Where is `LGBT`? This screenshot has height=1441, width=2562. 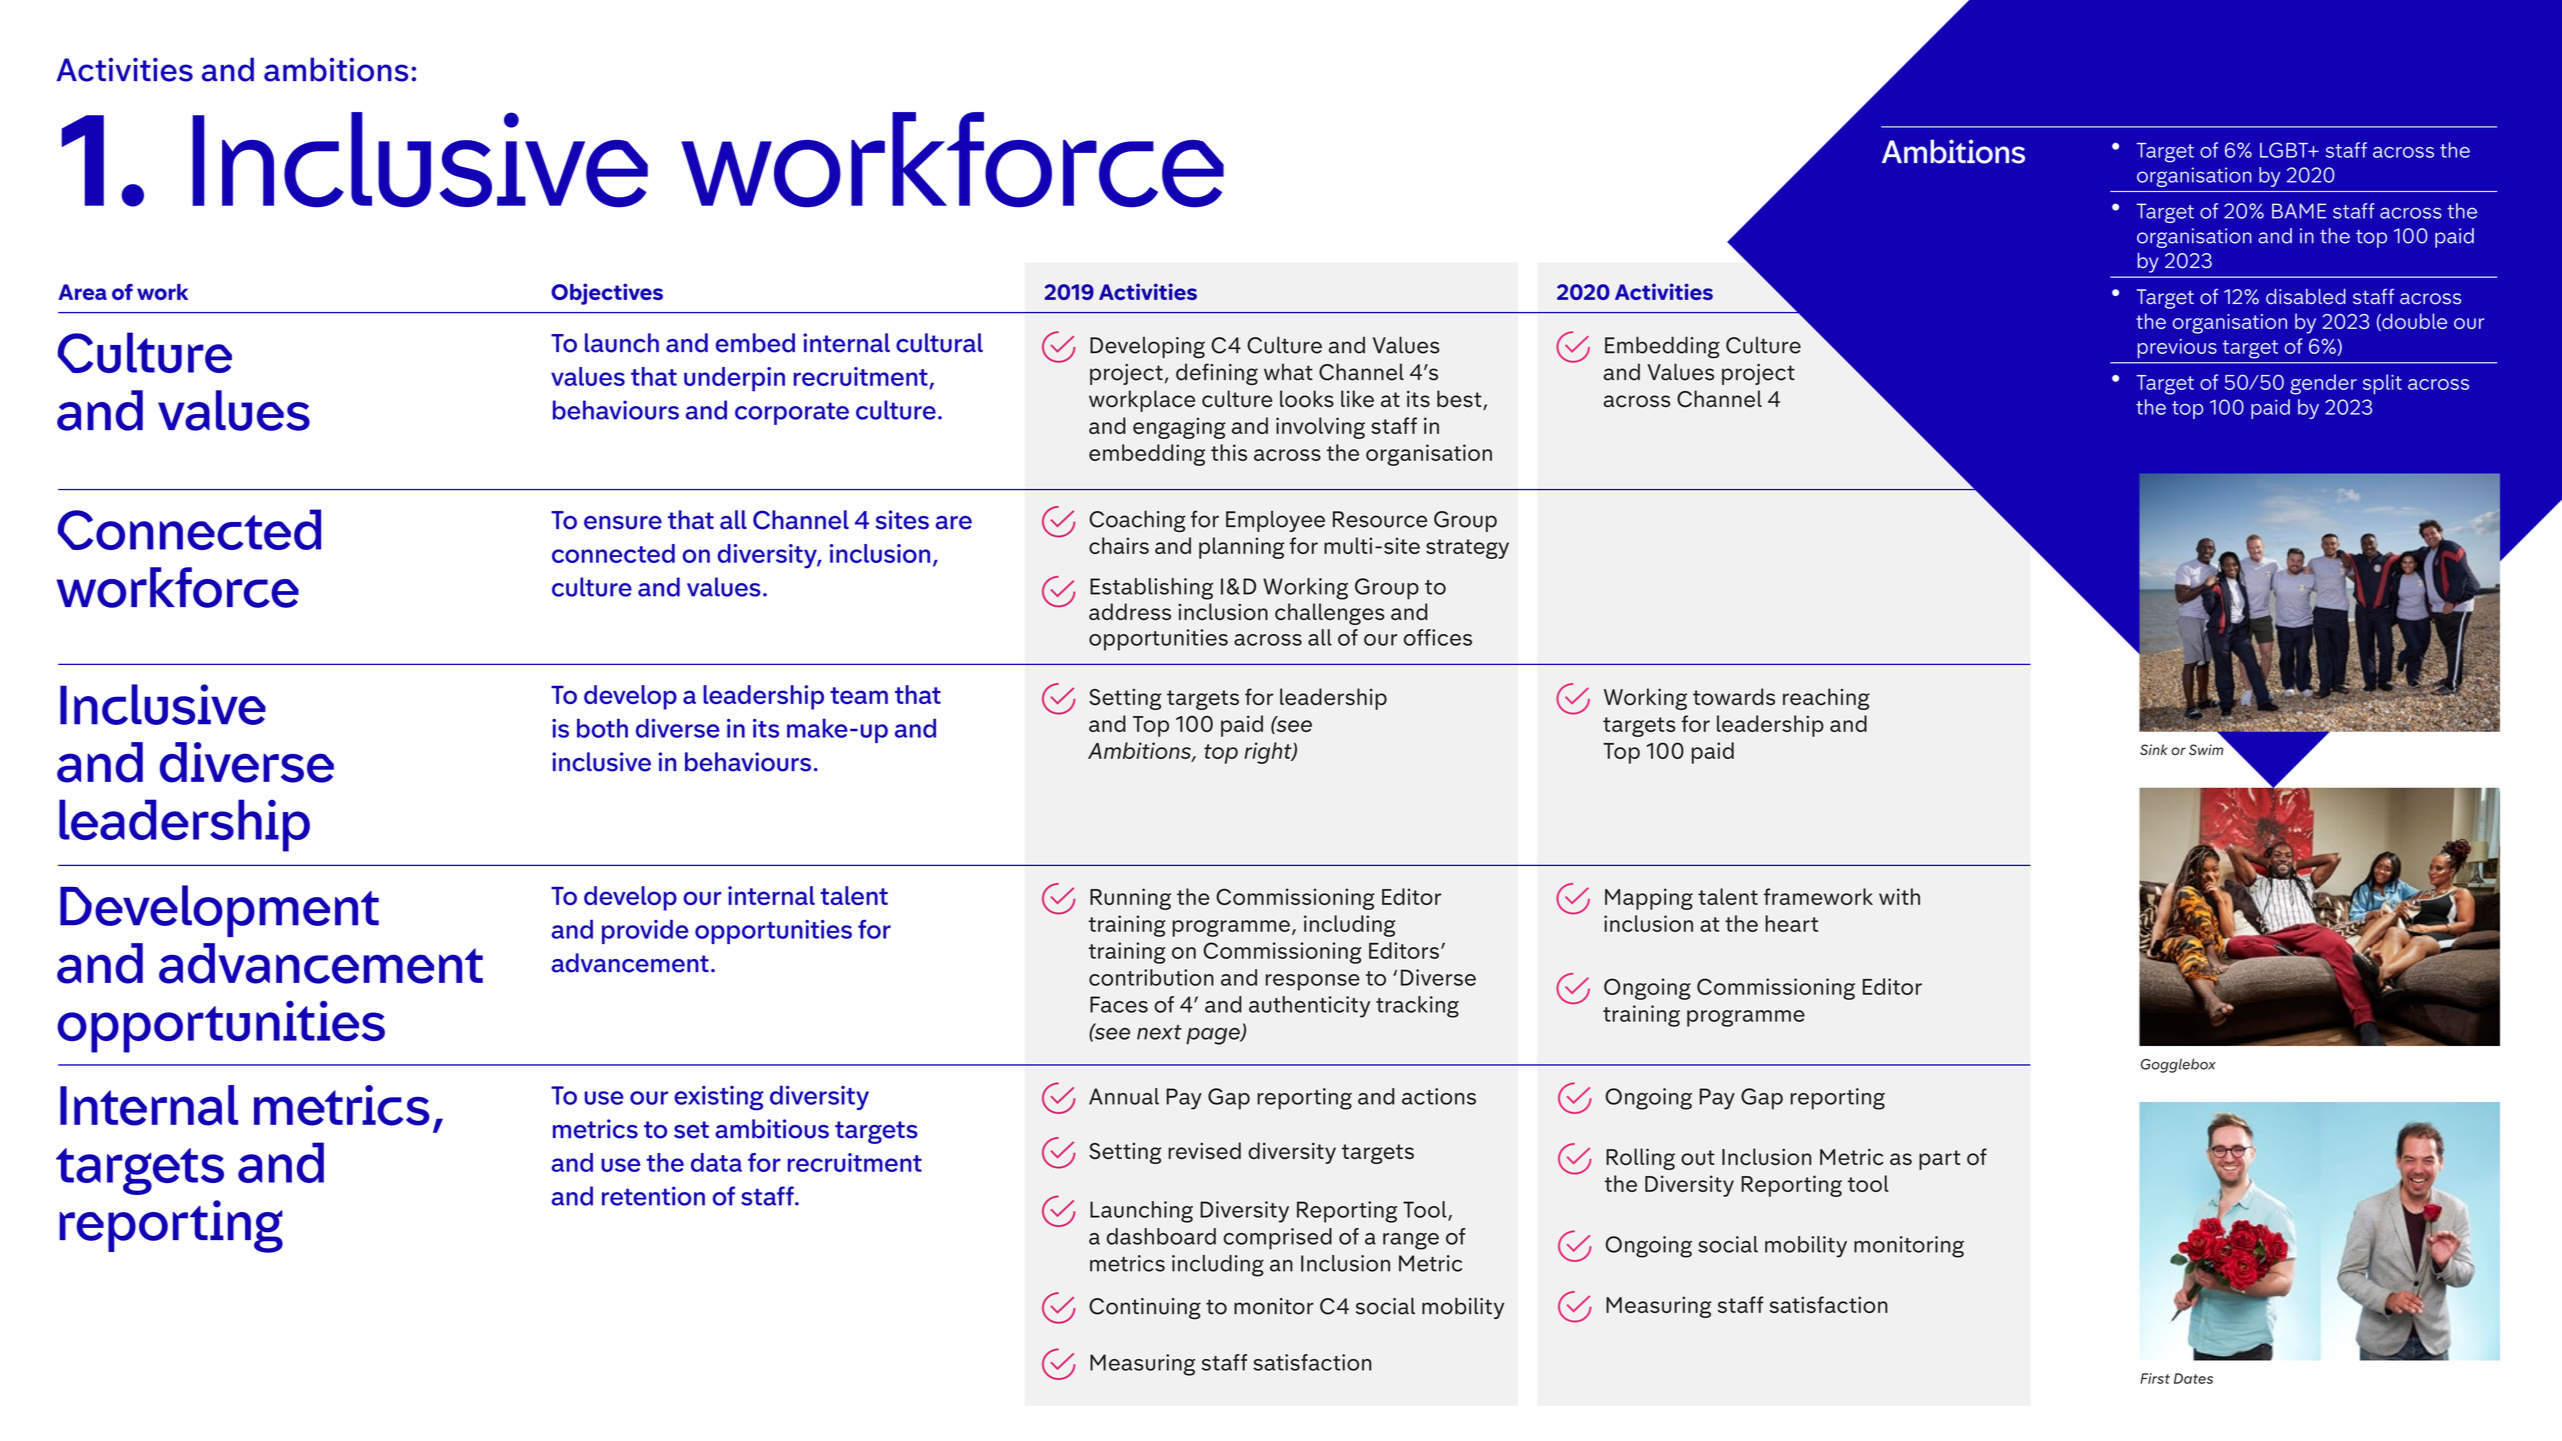 LGBT is located at coordinates (2285, 150).
